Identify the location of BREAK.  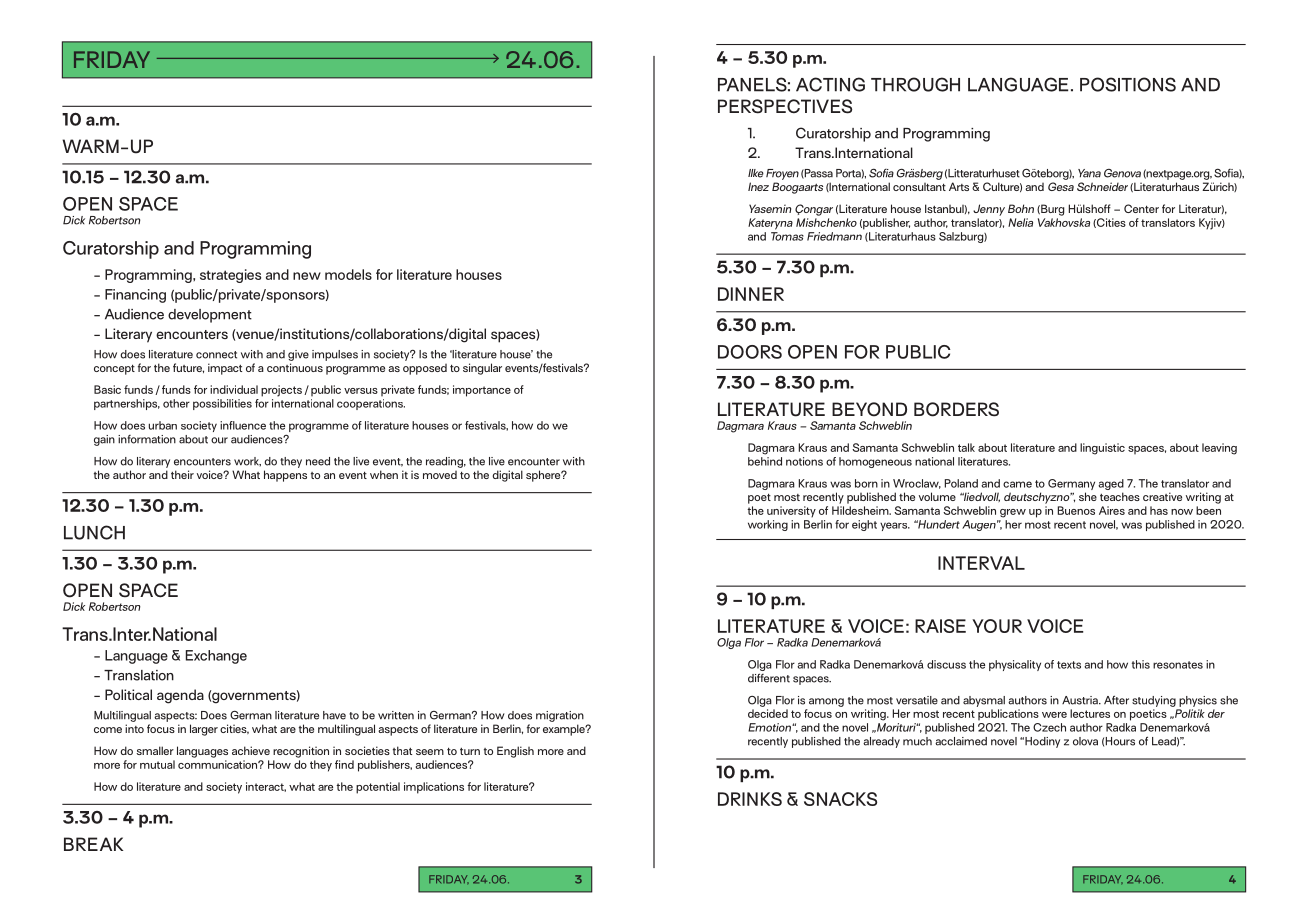
(93, 844).
